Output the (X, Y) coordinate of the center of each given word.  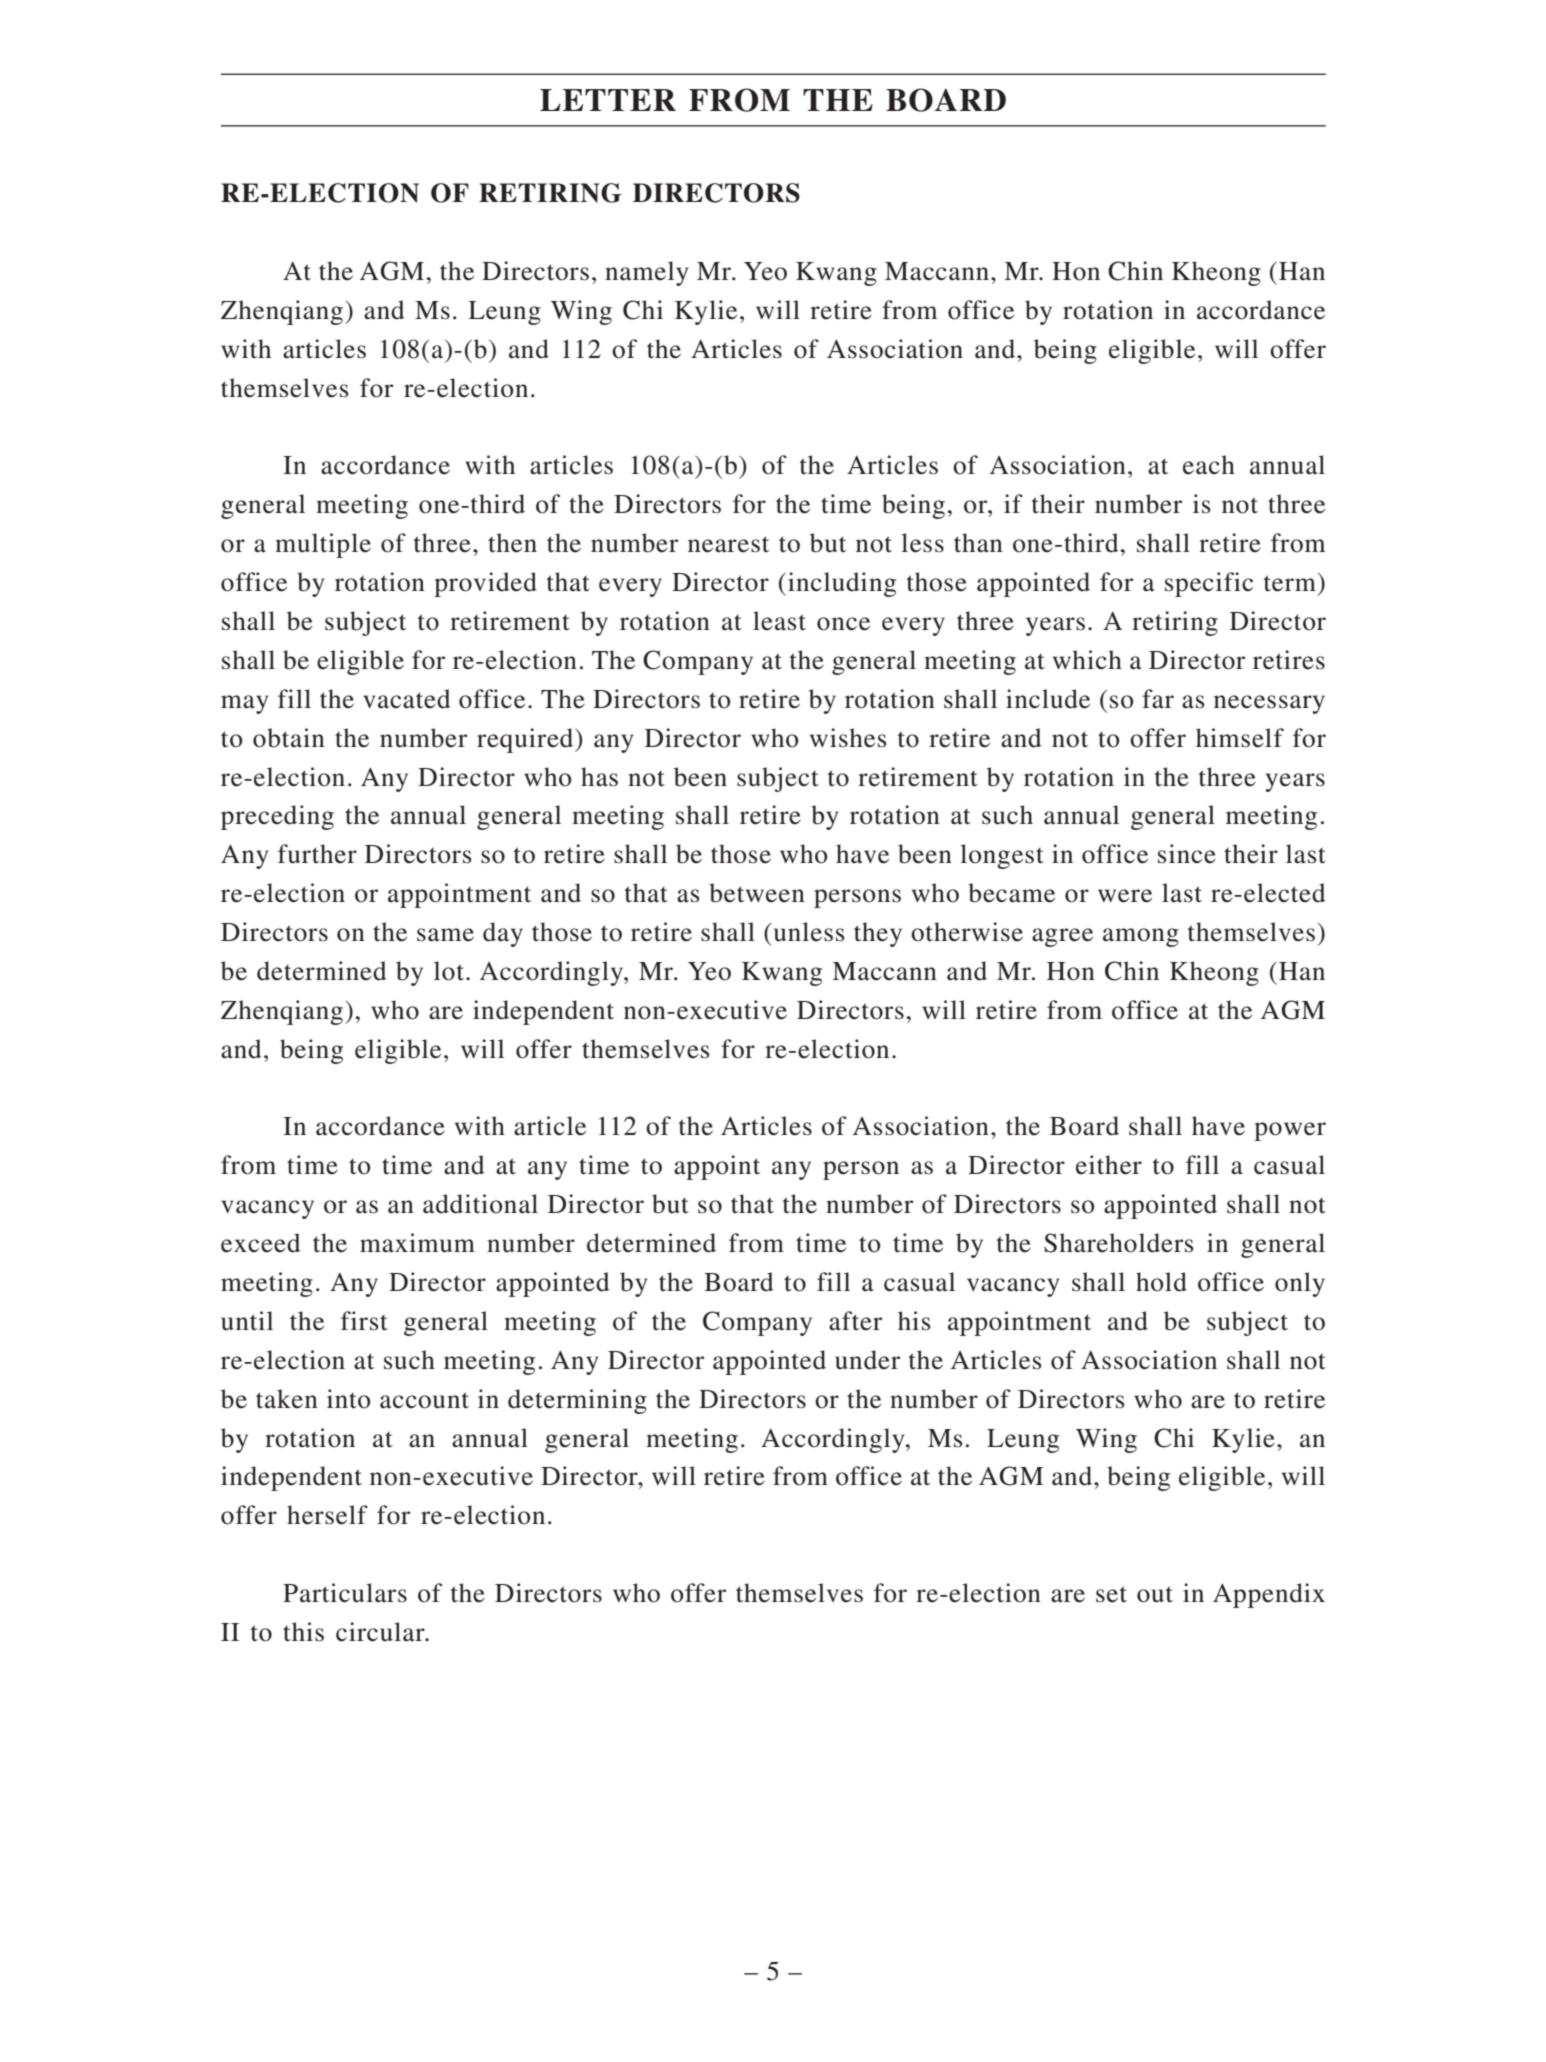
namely (647, 273)
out (1155, 1594)
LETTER (608, 100)
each (1209, 465)
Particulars (345, 1593)
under (867, 1360)
